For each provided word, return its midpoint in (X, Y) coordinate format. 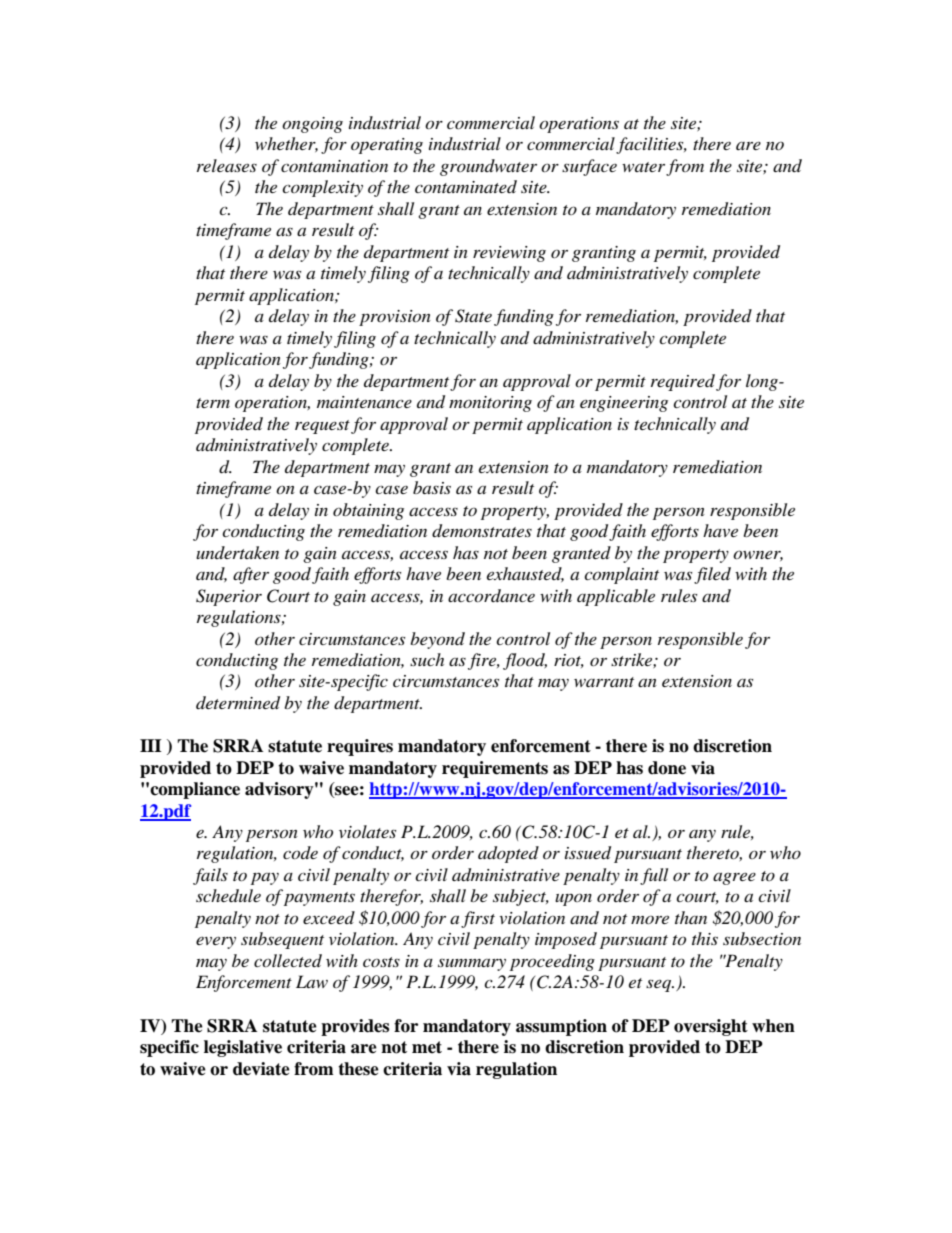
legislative (243, 1048)
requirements (495, 769)
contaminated (466, 186)
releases (227, 165)
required (683, 382)
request (322, 427)
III (151, 745)
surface (589, 167)
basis (432, 487)
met (427, 1047)
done (667, 768)
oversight (711, 1027)
